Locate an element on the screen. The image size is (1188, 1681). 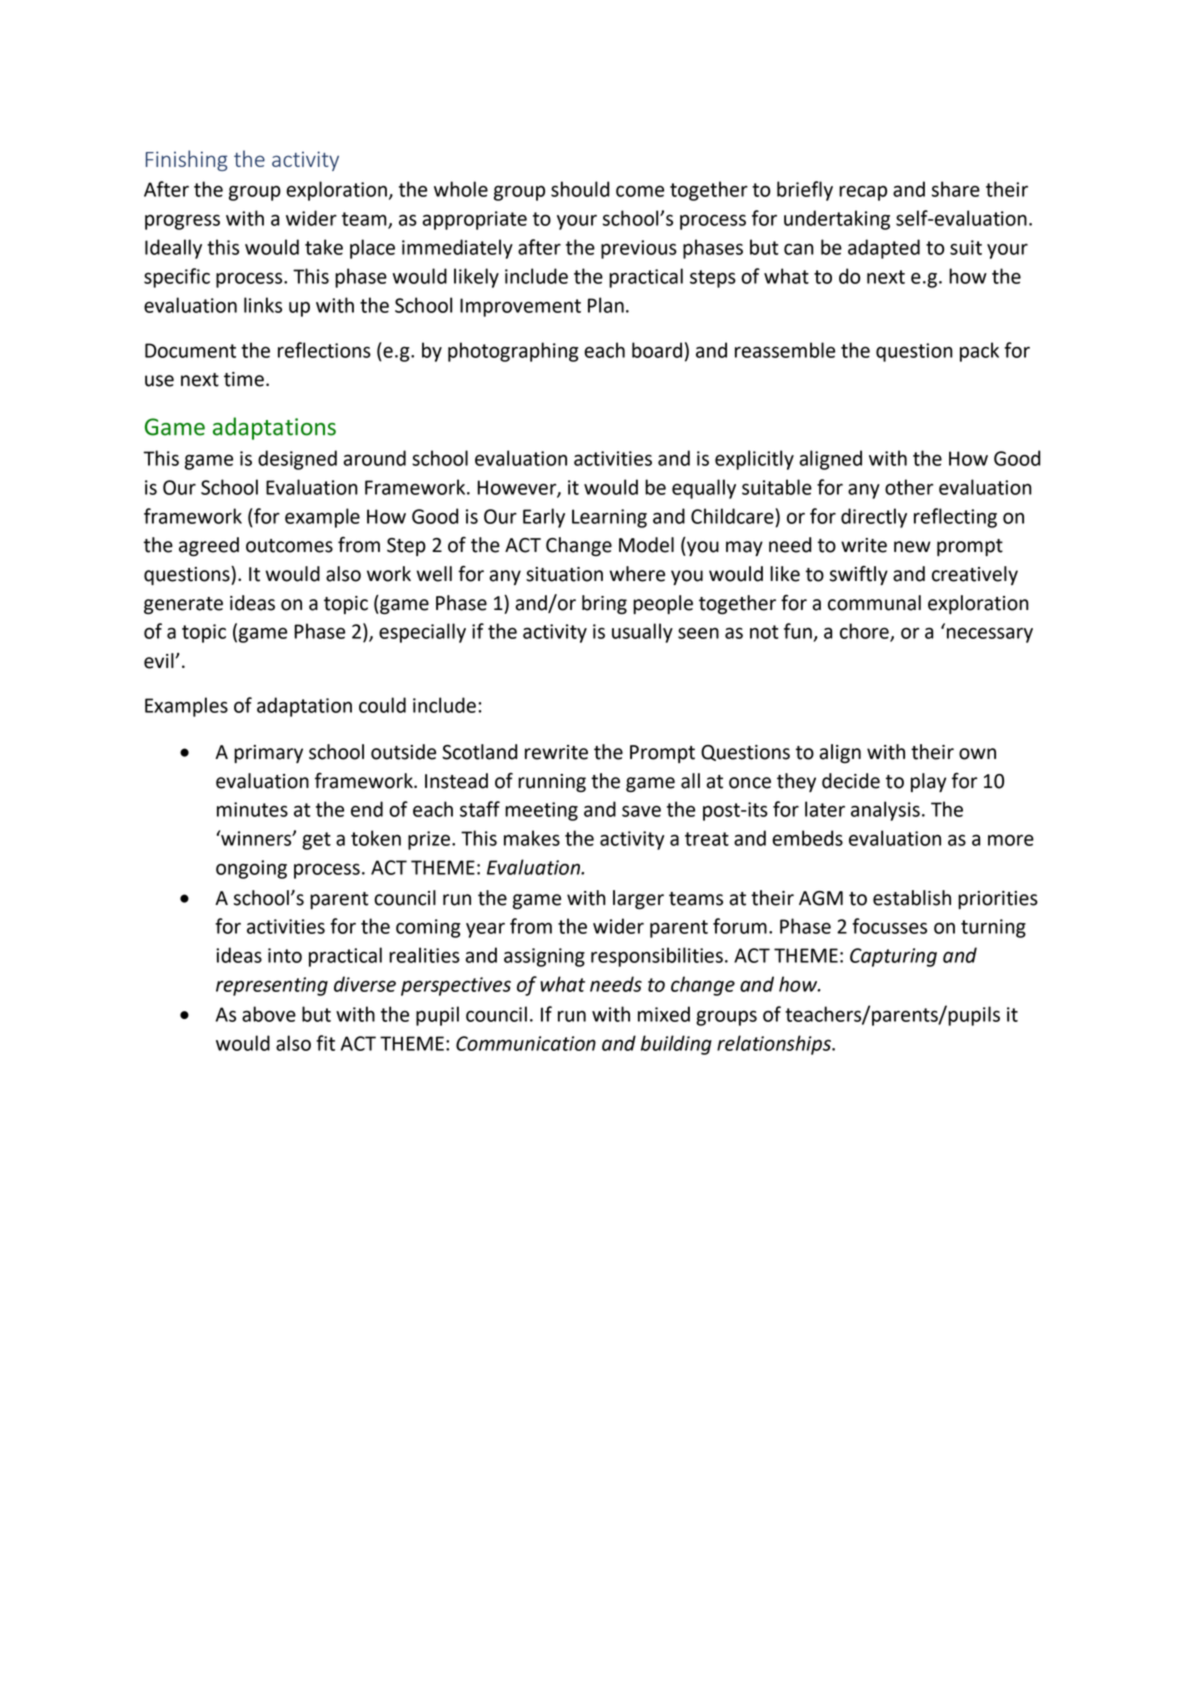
should is located at coordinates (580, 189).
